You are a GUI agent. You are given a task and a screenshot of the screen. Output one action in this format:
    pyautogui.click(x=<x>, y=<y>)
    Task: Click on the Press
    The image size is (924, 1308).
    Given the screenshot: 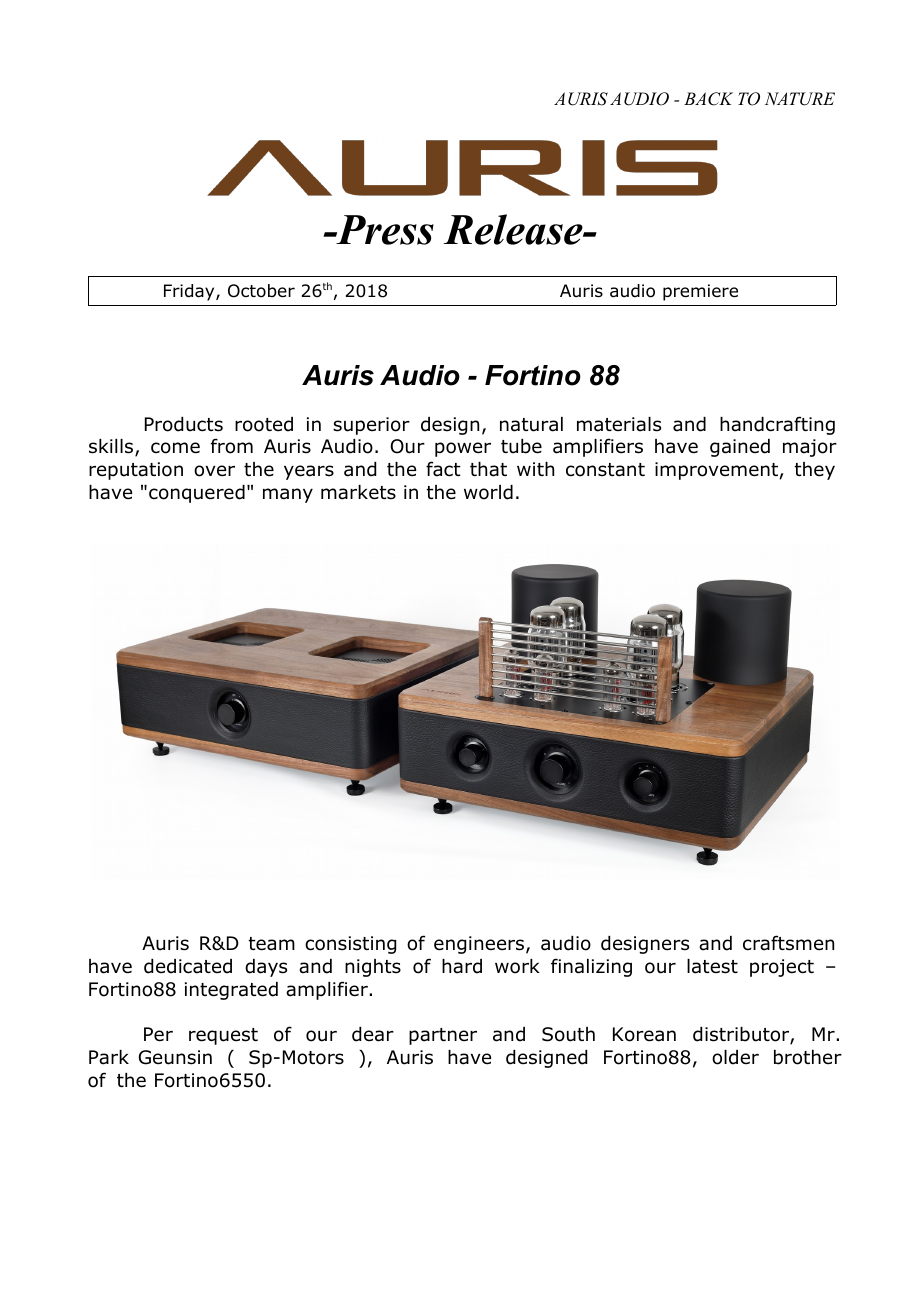 What is the action you would take?
    pyautogui.click(x=384, y=230)
